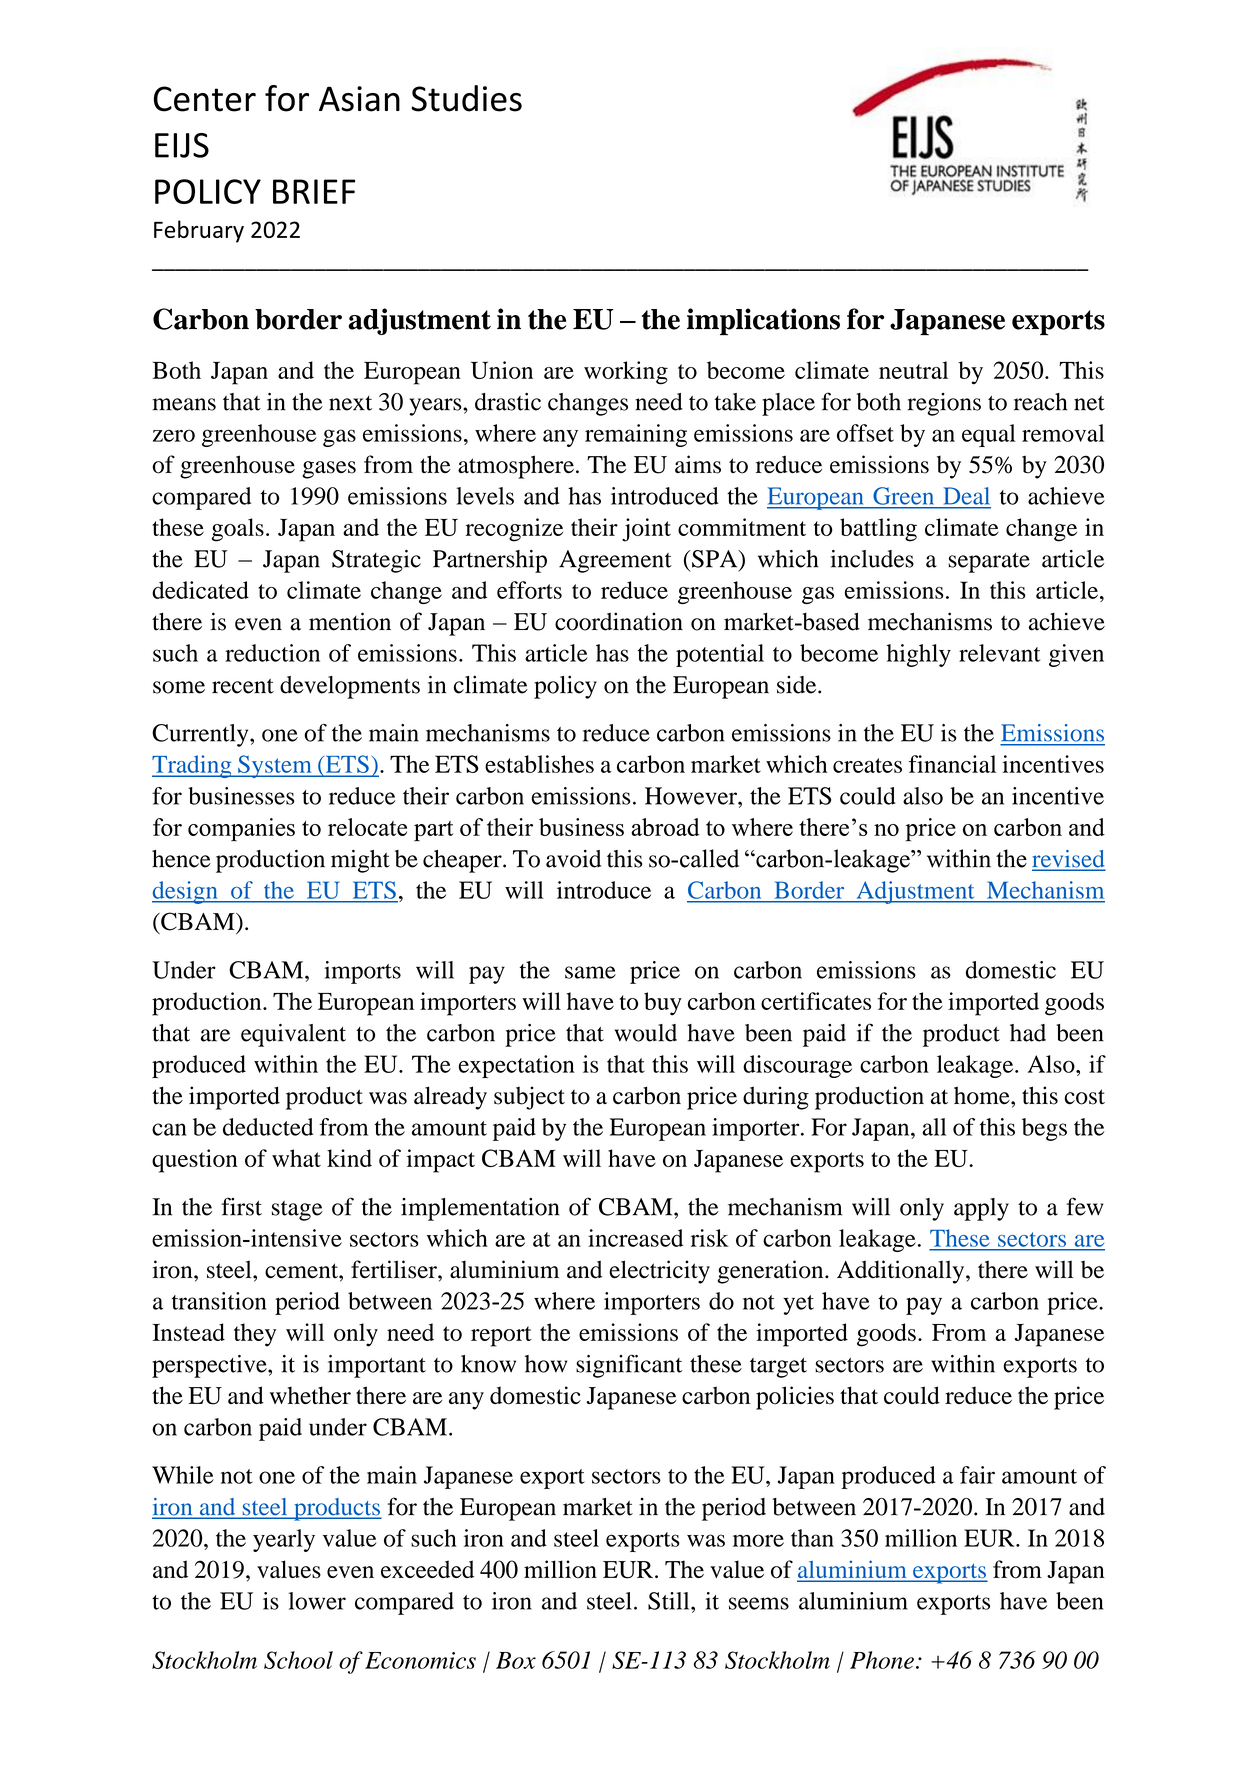 This image has width=1257, height=1777. I want to click on neutral, so click(913, 370).
